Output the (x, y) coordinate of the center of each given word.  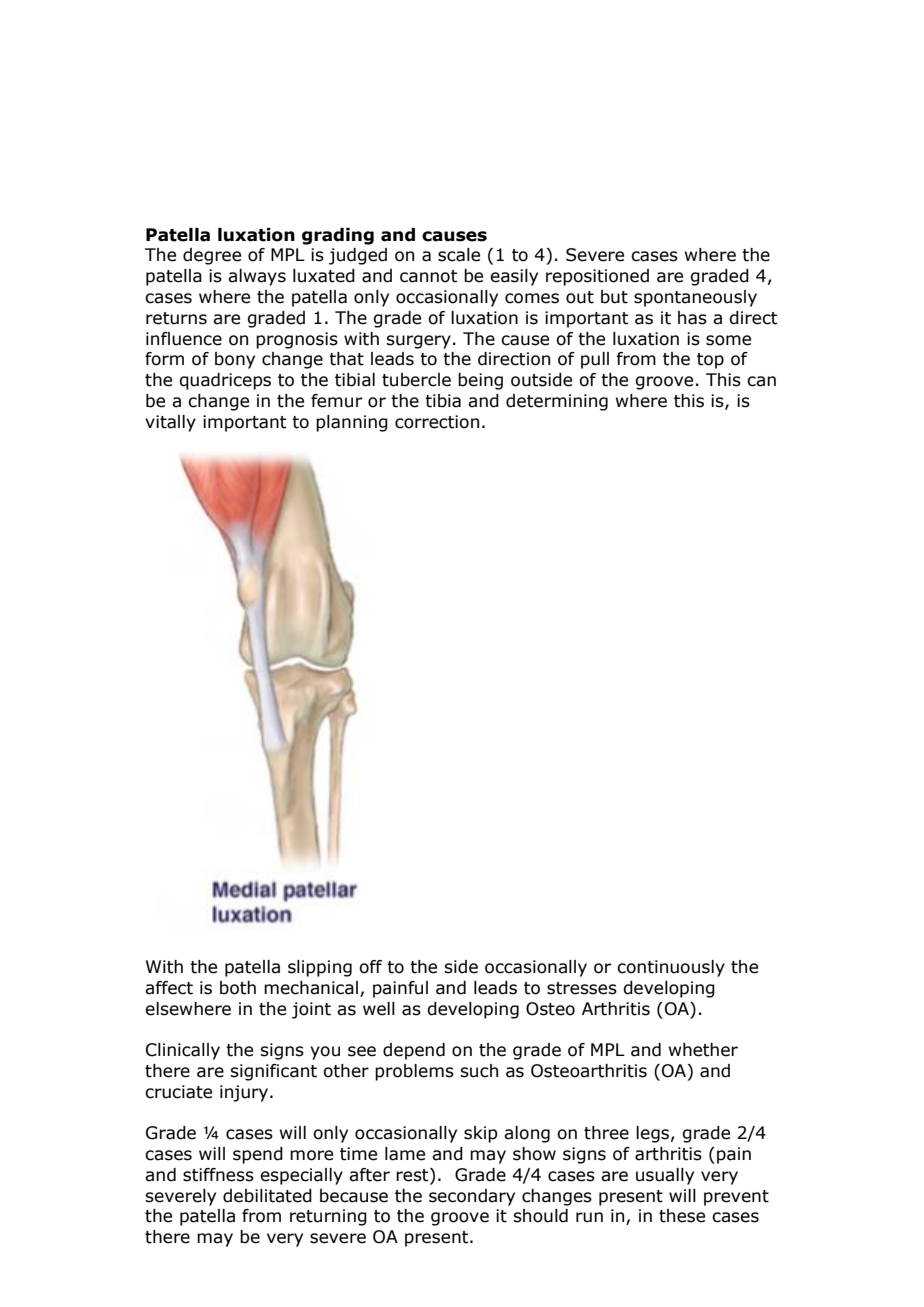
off (370, 967)
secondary (472, 1197)
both (238, 988)
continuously (671, 968)
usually (665, 1176)
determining (557, 402)
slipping (320, 968)
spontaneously (695, 298)
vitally (170, 423)
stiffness (218, 1175)
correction (437, 422)
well (379, 1009)
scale (459, 255)
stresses (582, 988)
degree (212, 256)
